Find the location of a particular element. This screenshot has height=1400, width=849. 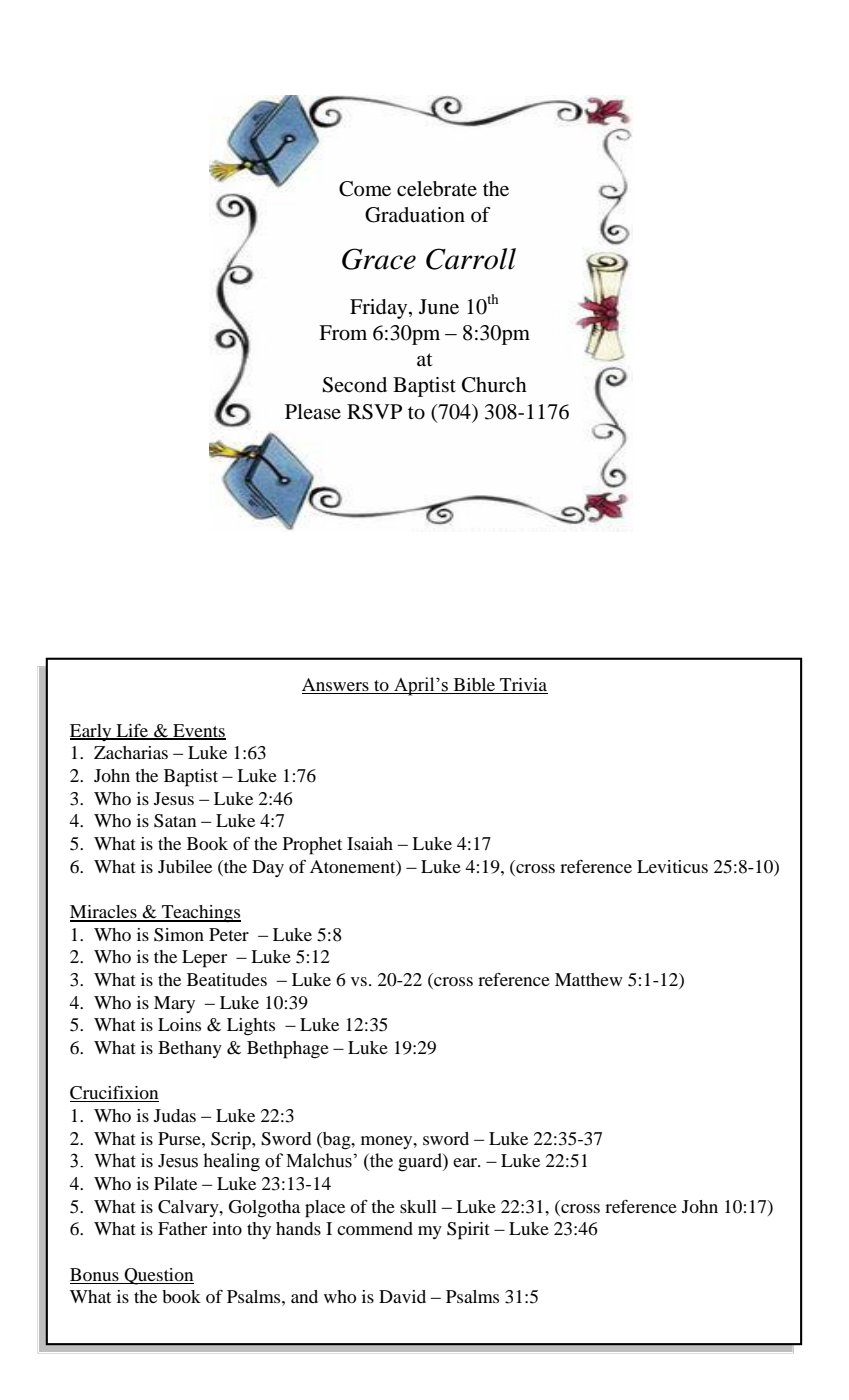

Trivia is located at coordinates (523, 686).
